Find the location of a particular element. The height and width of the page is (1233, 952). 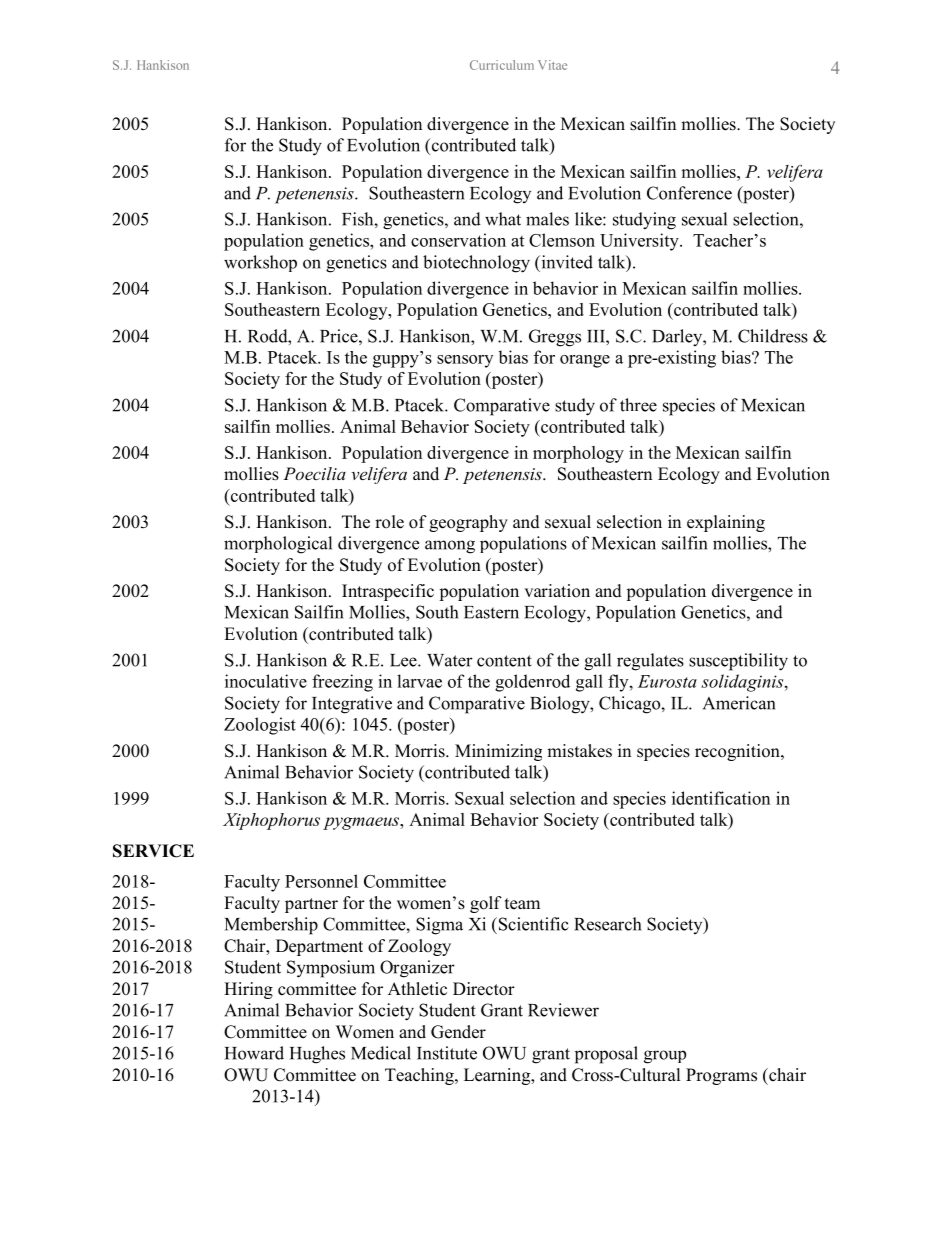

workshop is located at coordinates (260, 263).
